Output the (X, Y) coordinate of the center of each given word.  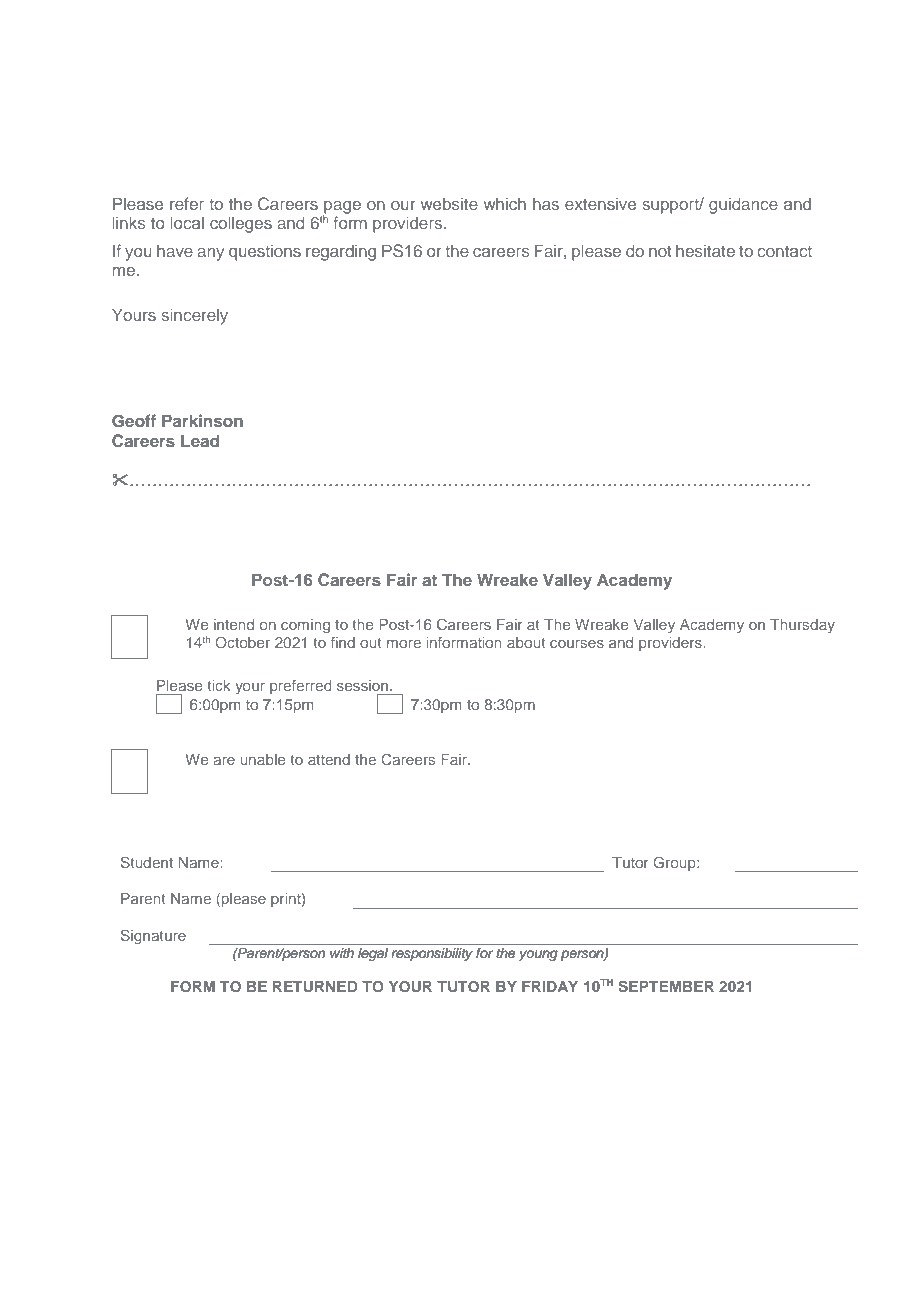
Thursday (802, 626)
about (526, 642)
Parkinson (202, 420)
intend (234, 624)
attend (329, 759)
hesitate (705, 251)
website (449, 204)
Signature (153, 937)
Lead (200, 440)
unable (263, 759)
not (660, 251)
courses (577, 643)
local (187, 222)
